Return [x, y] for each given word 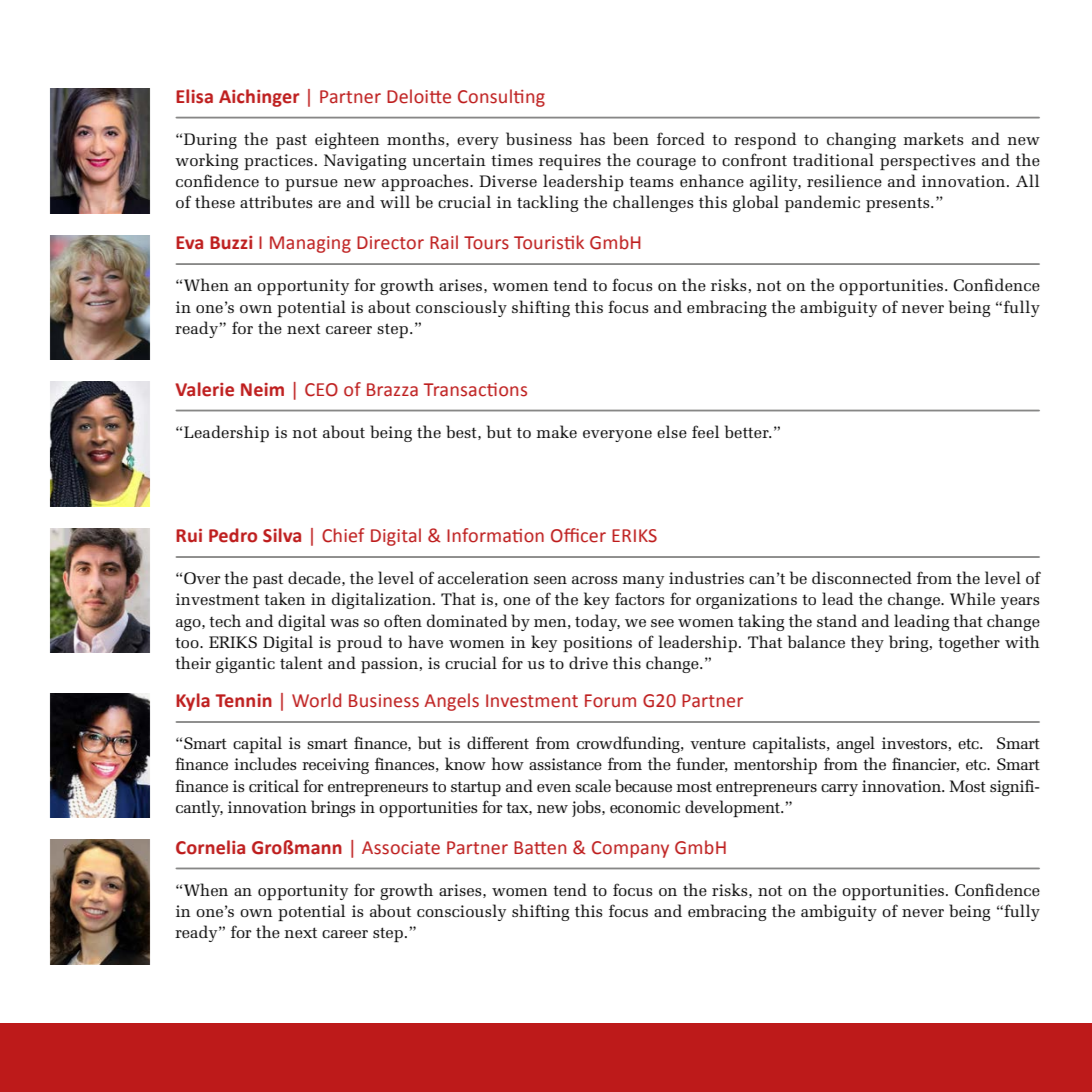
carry [839, 790]
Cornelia [210, 847]
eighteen [347, 140]
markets [934, 138]
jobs [587, 808]
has [592, 138]
